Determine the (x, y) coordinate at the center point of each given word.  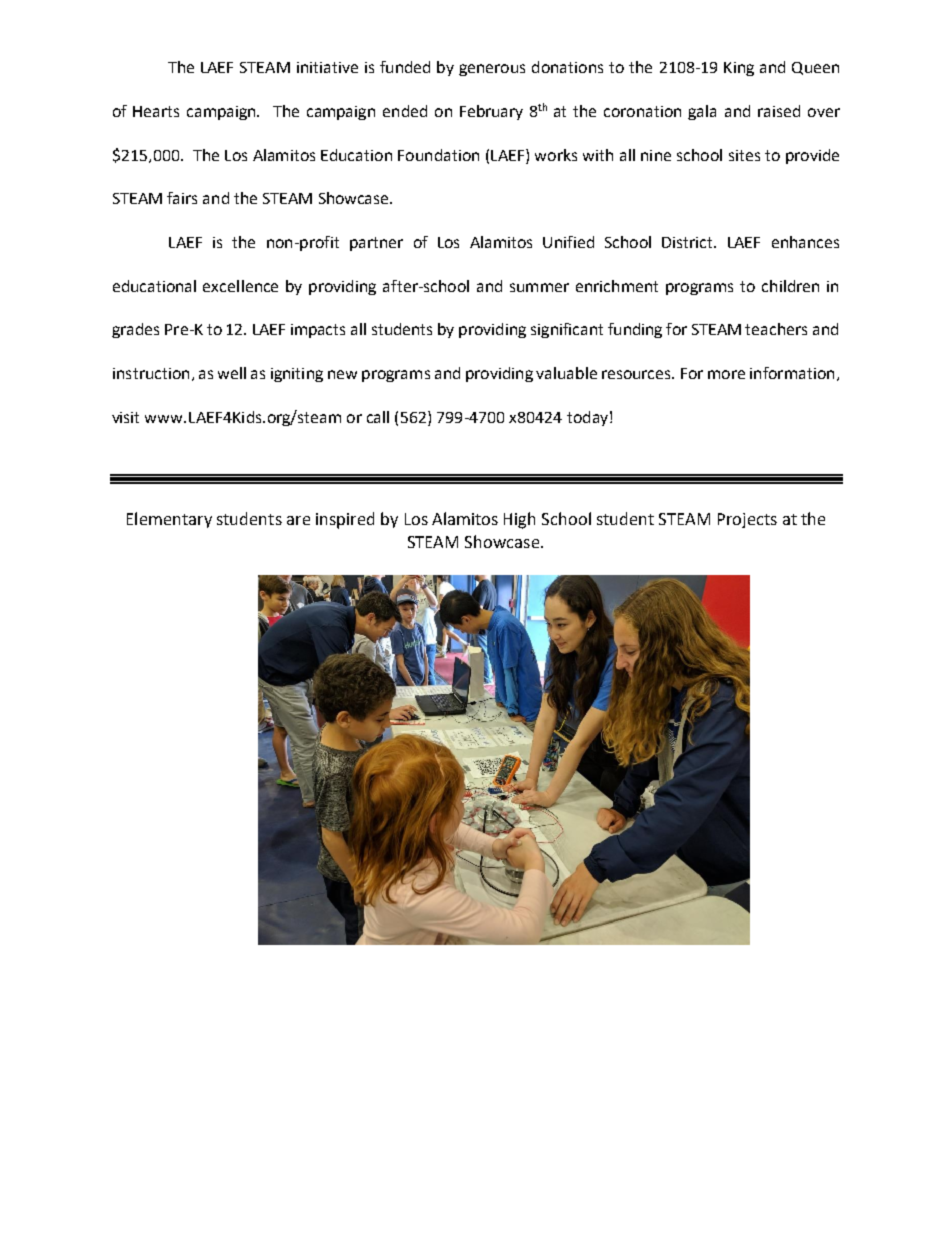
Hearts (156, 111)
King (739, 69)
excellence (240, 286)
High (519, 520)
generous (492, 70)
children (790, 286)
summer (539, 287)
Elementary (169, 520)
